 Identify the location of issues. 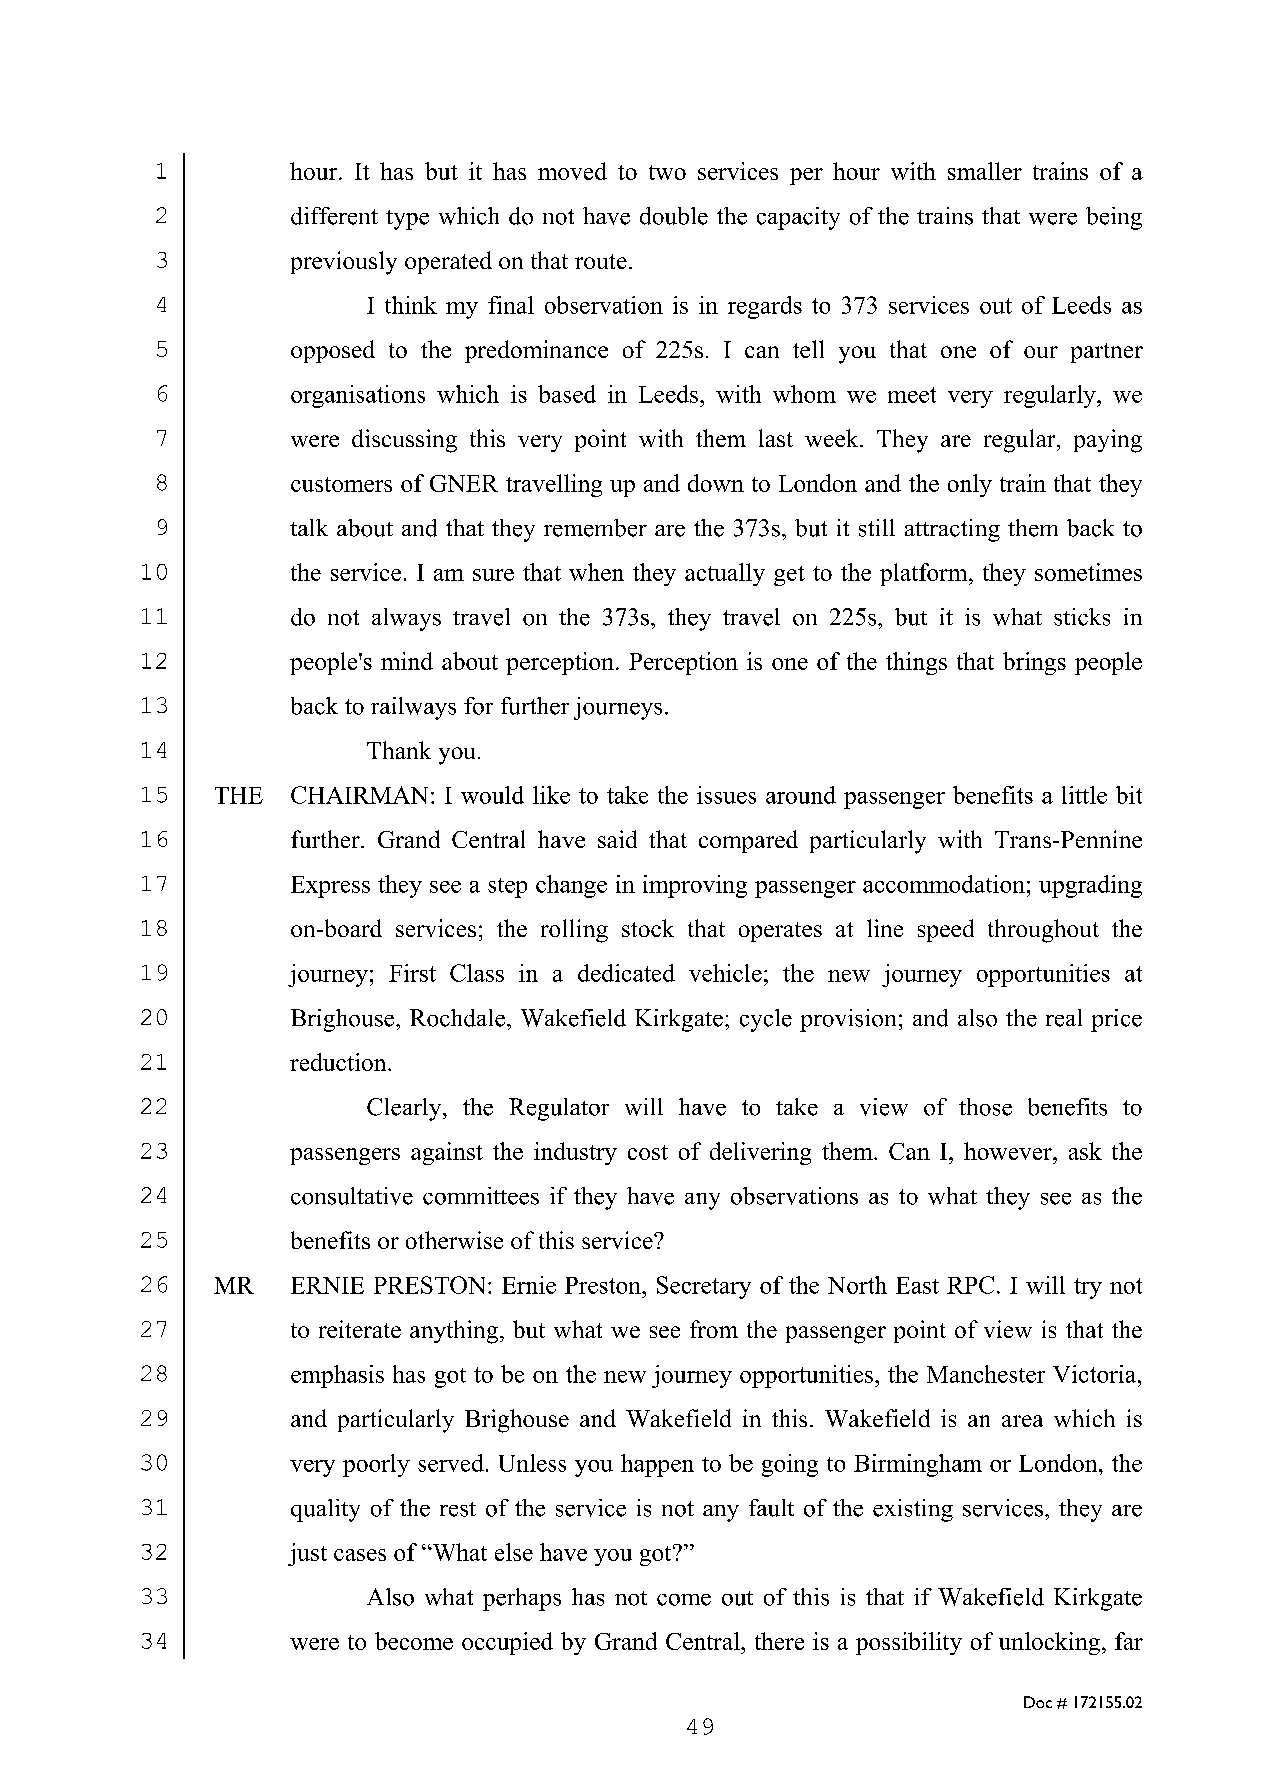
(726, 795).
